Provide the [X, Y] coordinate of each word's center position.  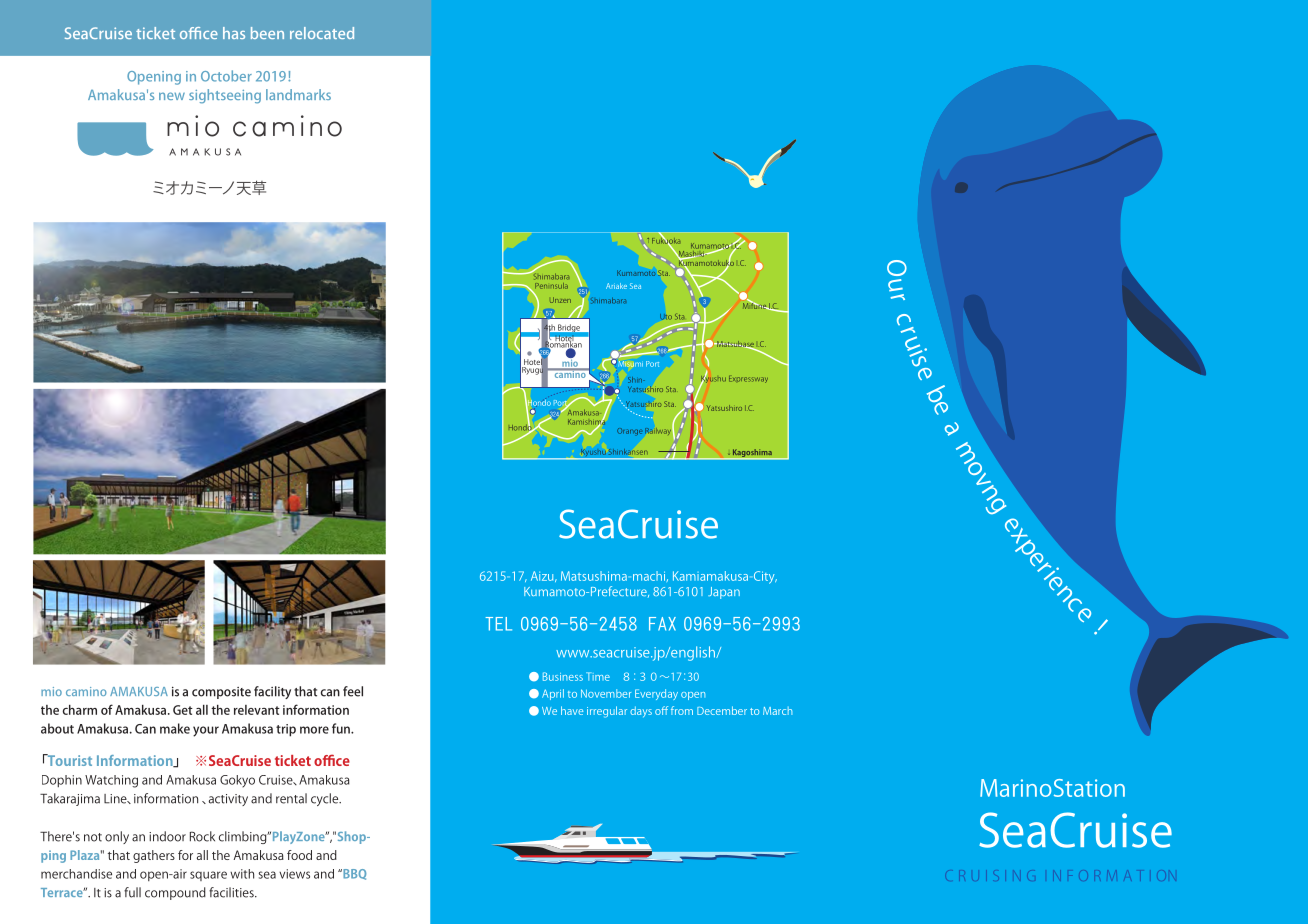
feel [353, 691]
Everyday [656, 694]
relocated [322, 33]
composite [221, 693]
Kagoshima [752, 454]
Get [183, 710]
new [172, 96]
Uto [666, 317]
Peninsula [551, 286]
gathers [154, 856]
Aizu [543, 576]
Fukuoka [666, 240]
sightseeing [225, 96]
